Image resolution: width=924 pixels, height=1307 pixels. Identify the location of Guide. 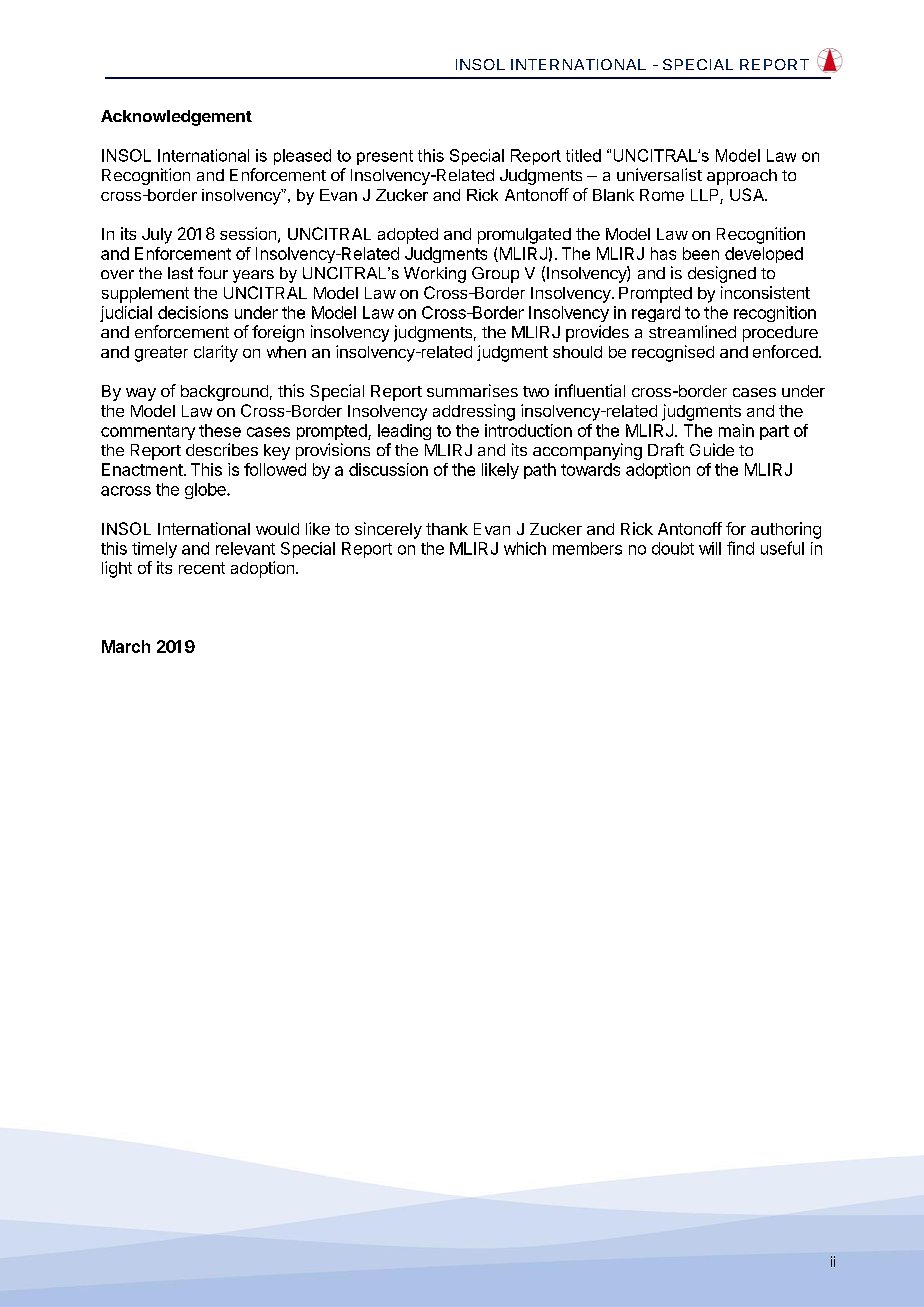
(712, 449).
